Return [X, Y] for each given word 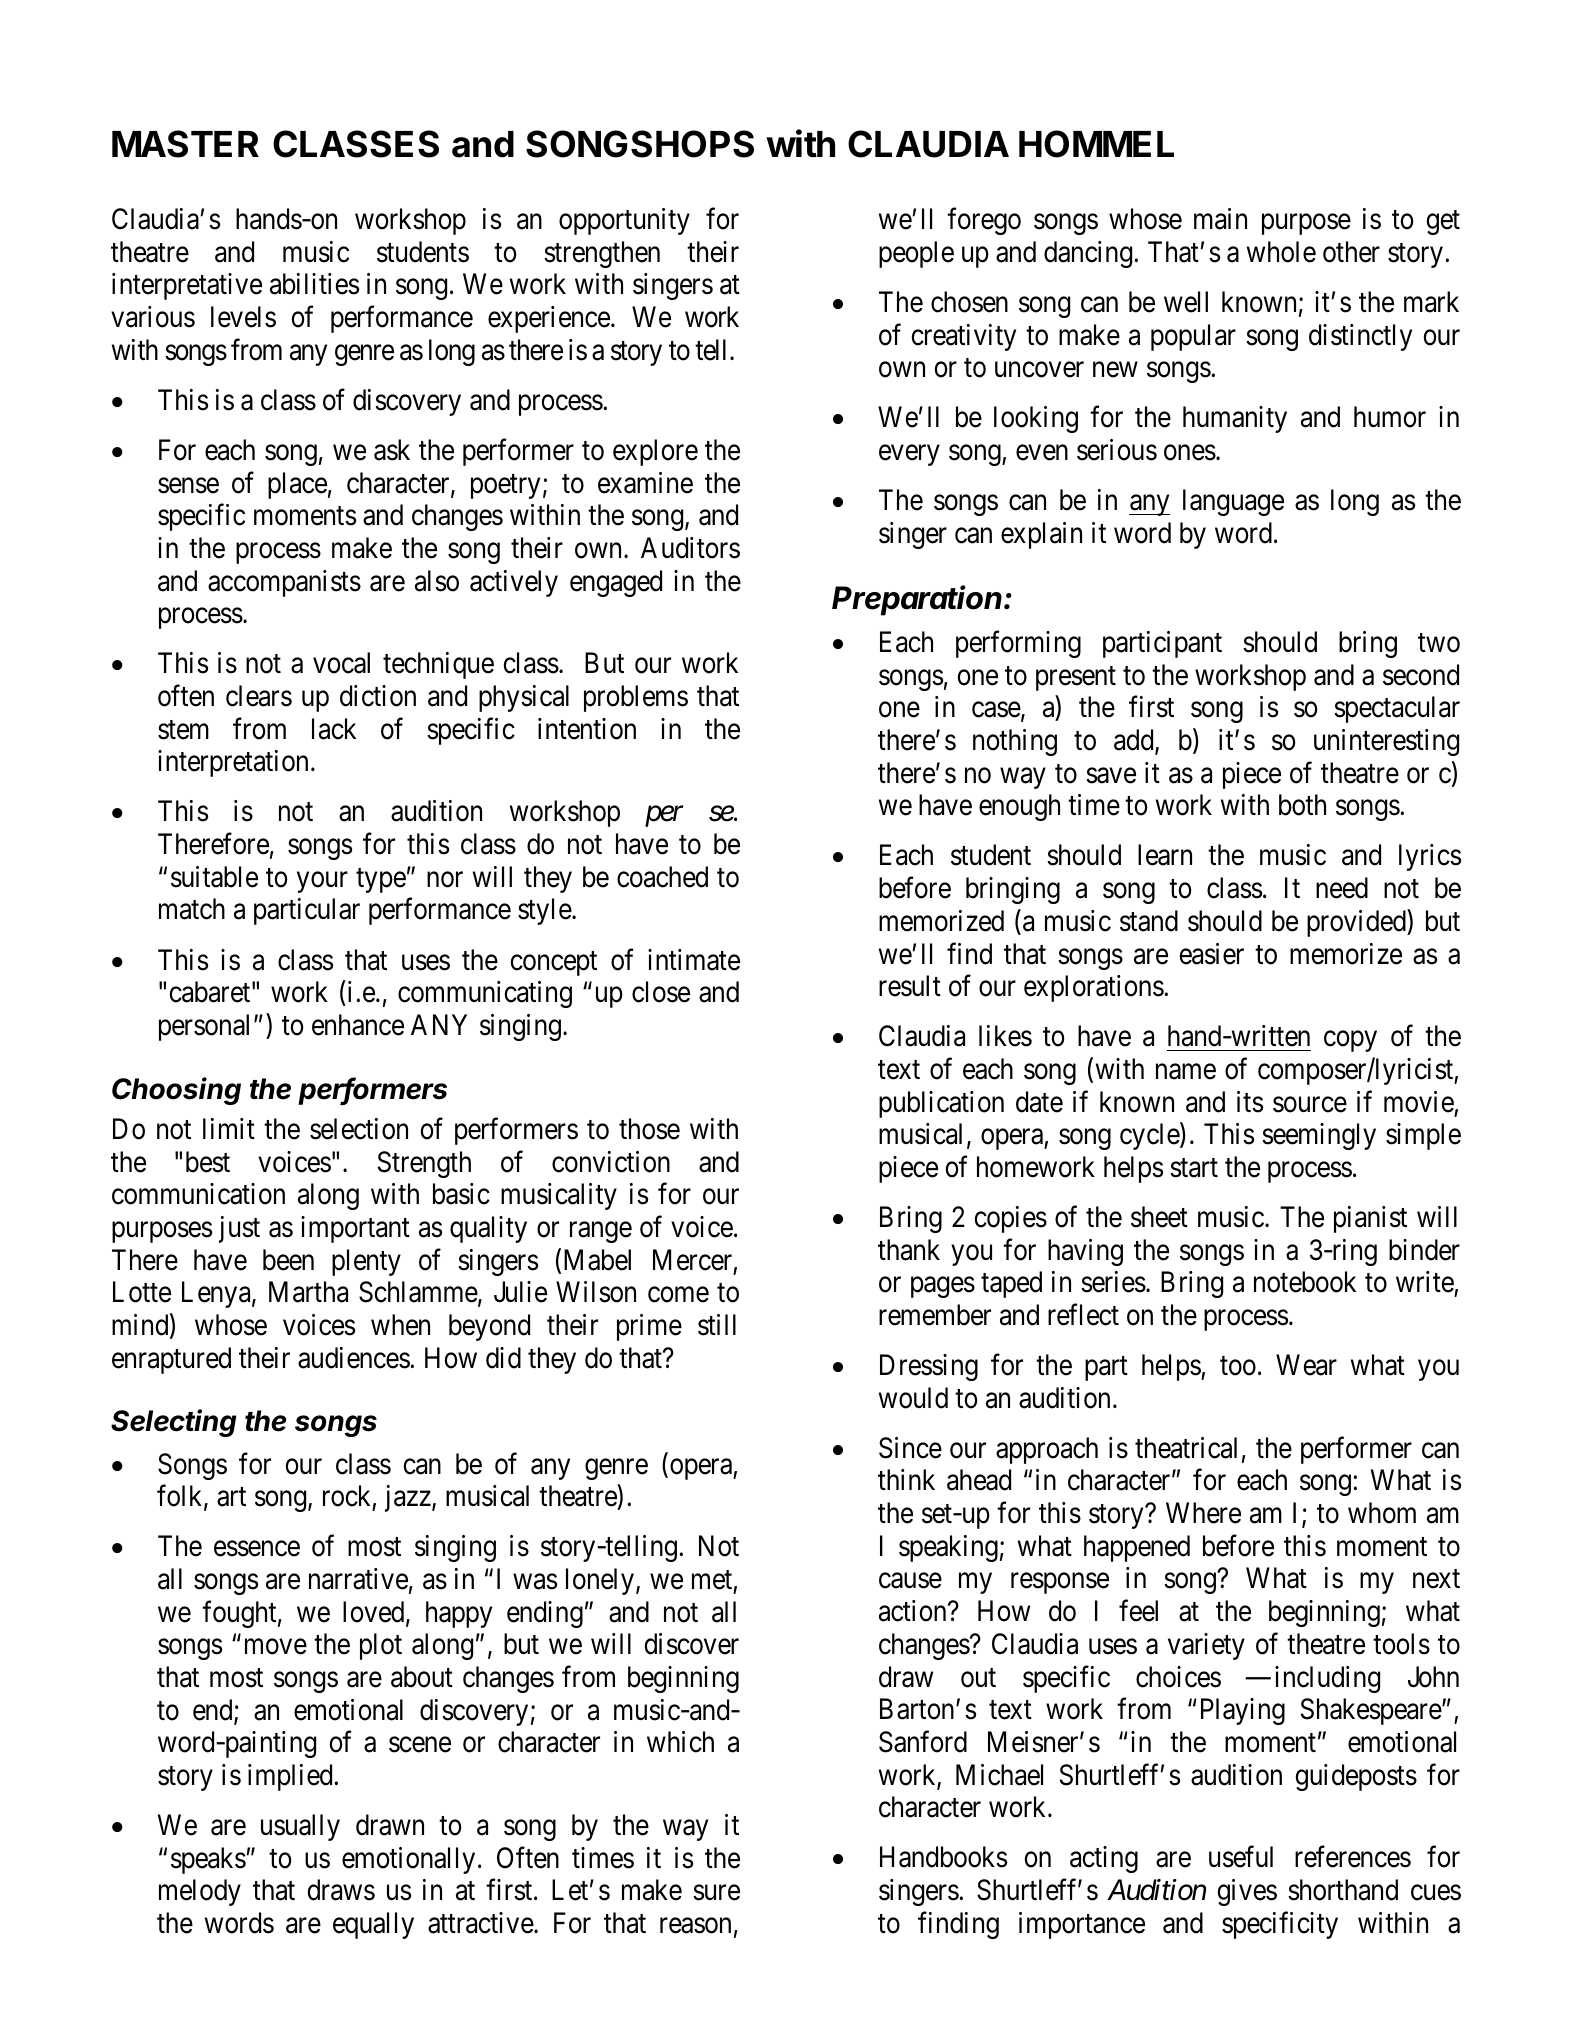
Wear [1306, 1365]
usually [300, 1827]
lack [334, 729]
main [1220, 219]
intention [587, 729]
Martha [308, 1292]
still [717, 1325]
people [916, 254]
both [1302, 805]
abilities [314, 284]
